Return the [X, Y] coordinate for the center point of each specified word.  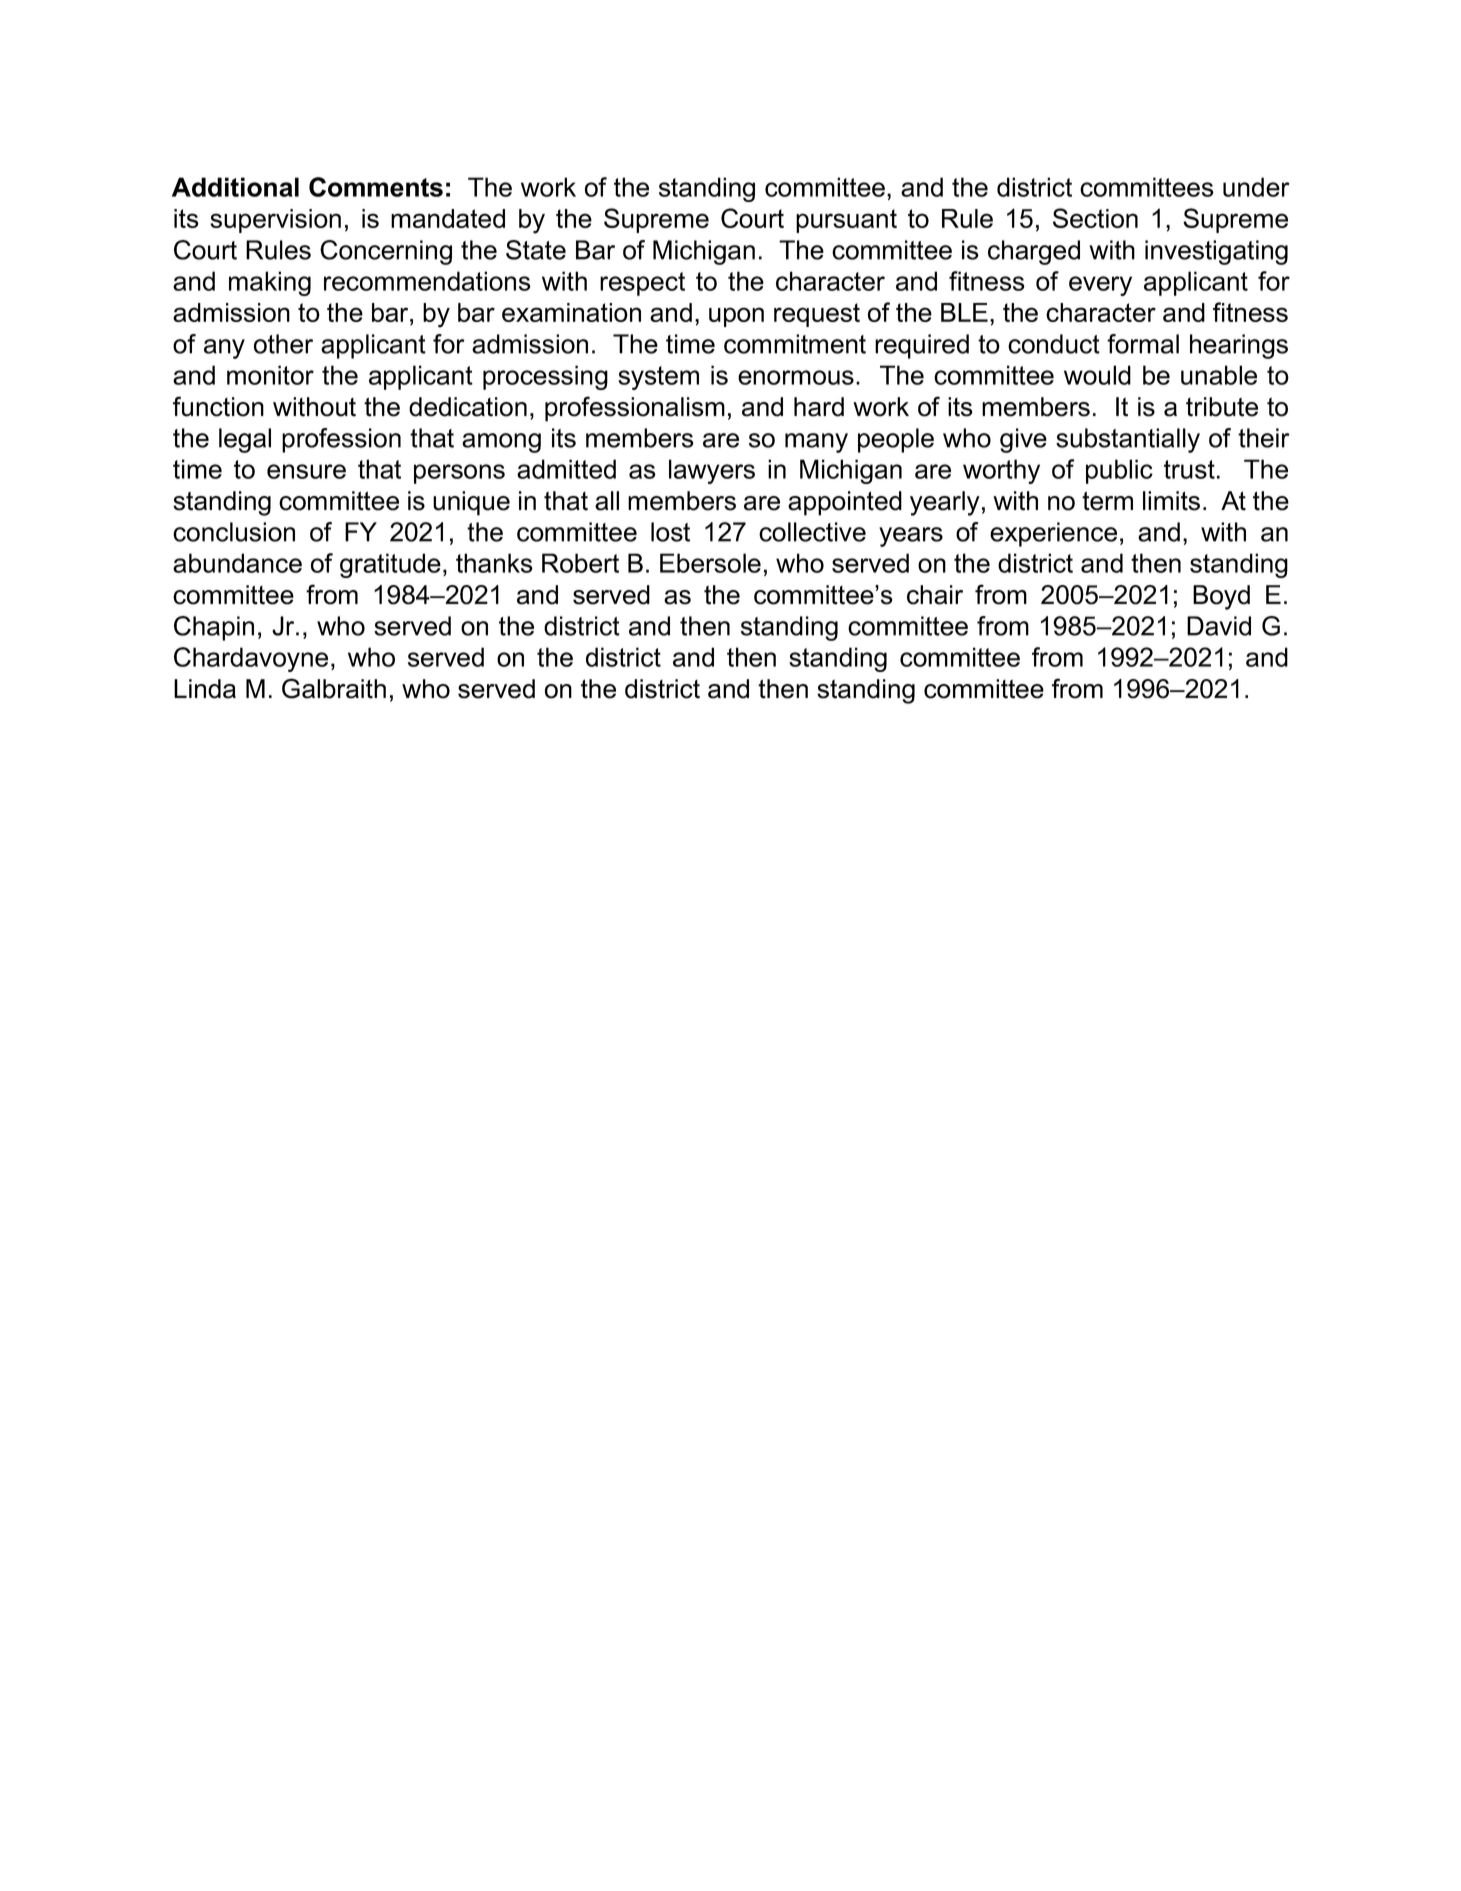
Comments [376, 187]
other [283, 344]
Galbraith [334, 688]
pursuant [846, 221]
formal [1143, 344]
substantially [1128, 440]
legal [245, 440]
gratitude [390, 565]
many [816, 443]
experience [1053, 534]
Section [1095, 218]
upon [736, 317]
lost [670, 532]
